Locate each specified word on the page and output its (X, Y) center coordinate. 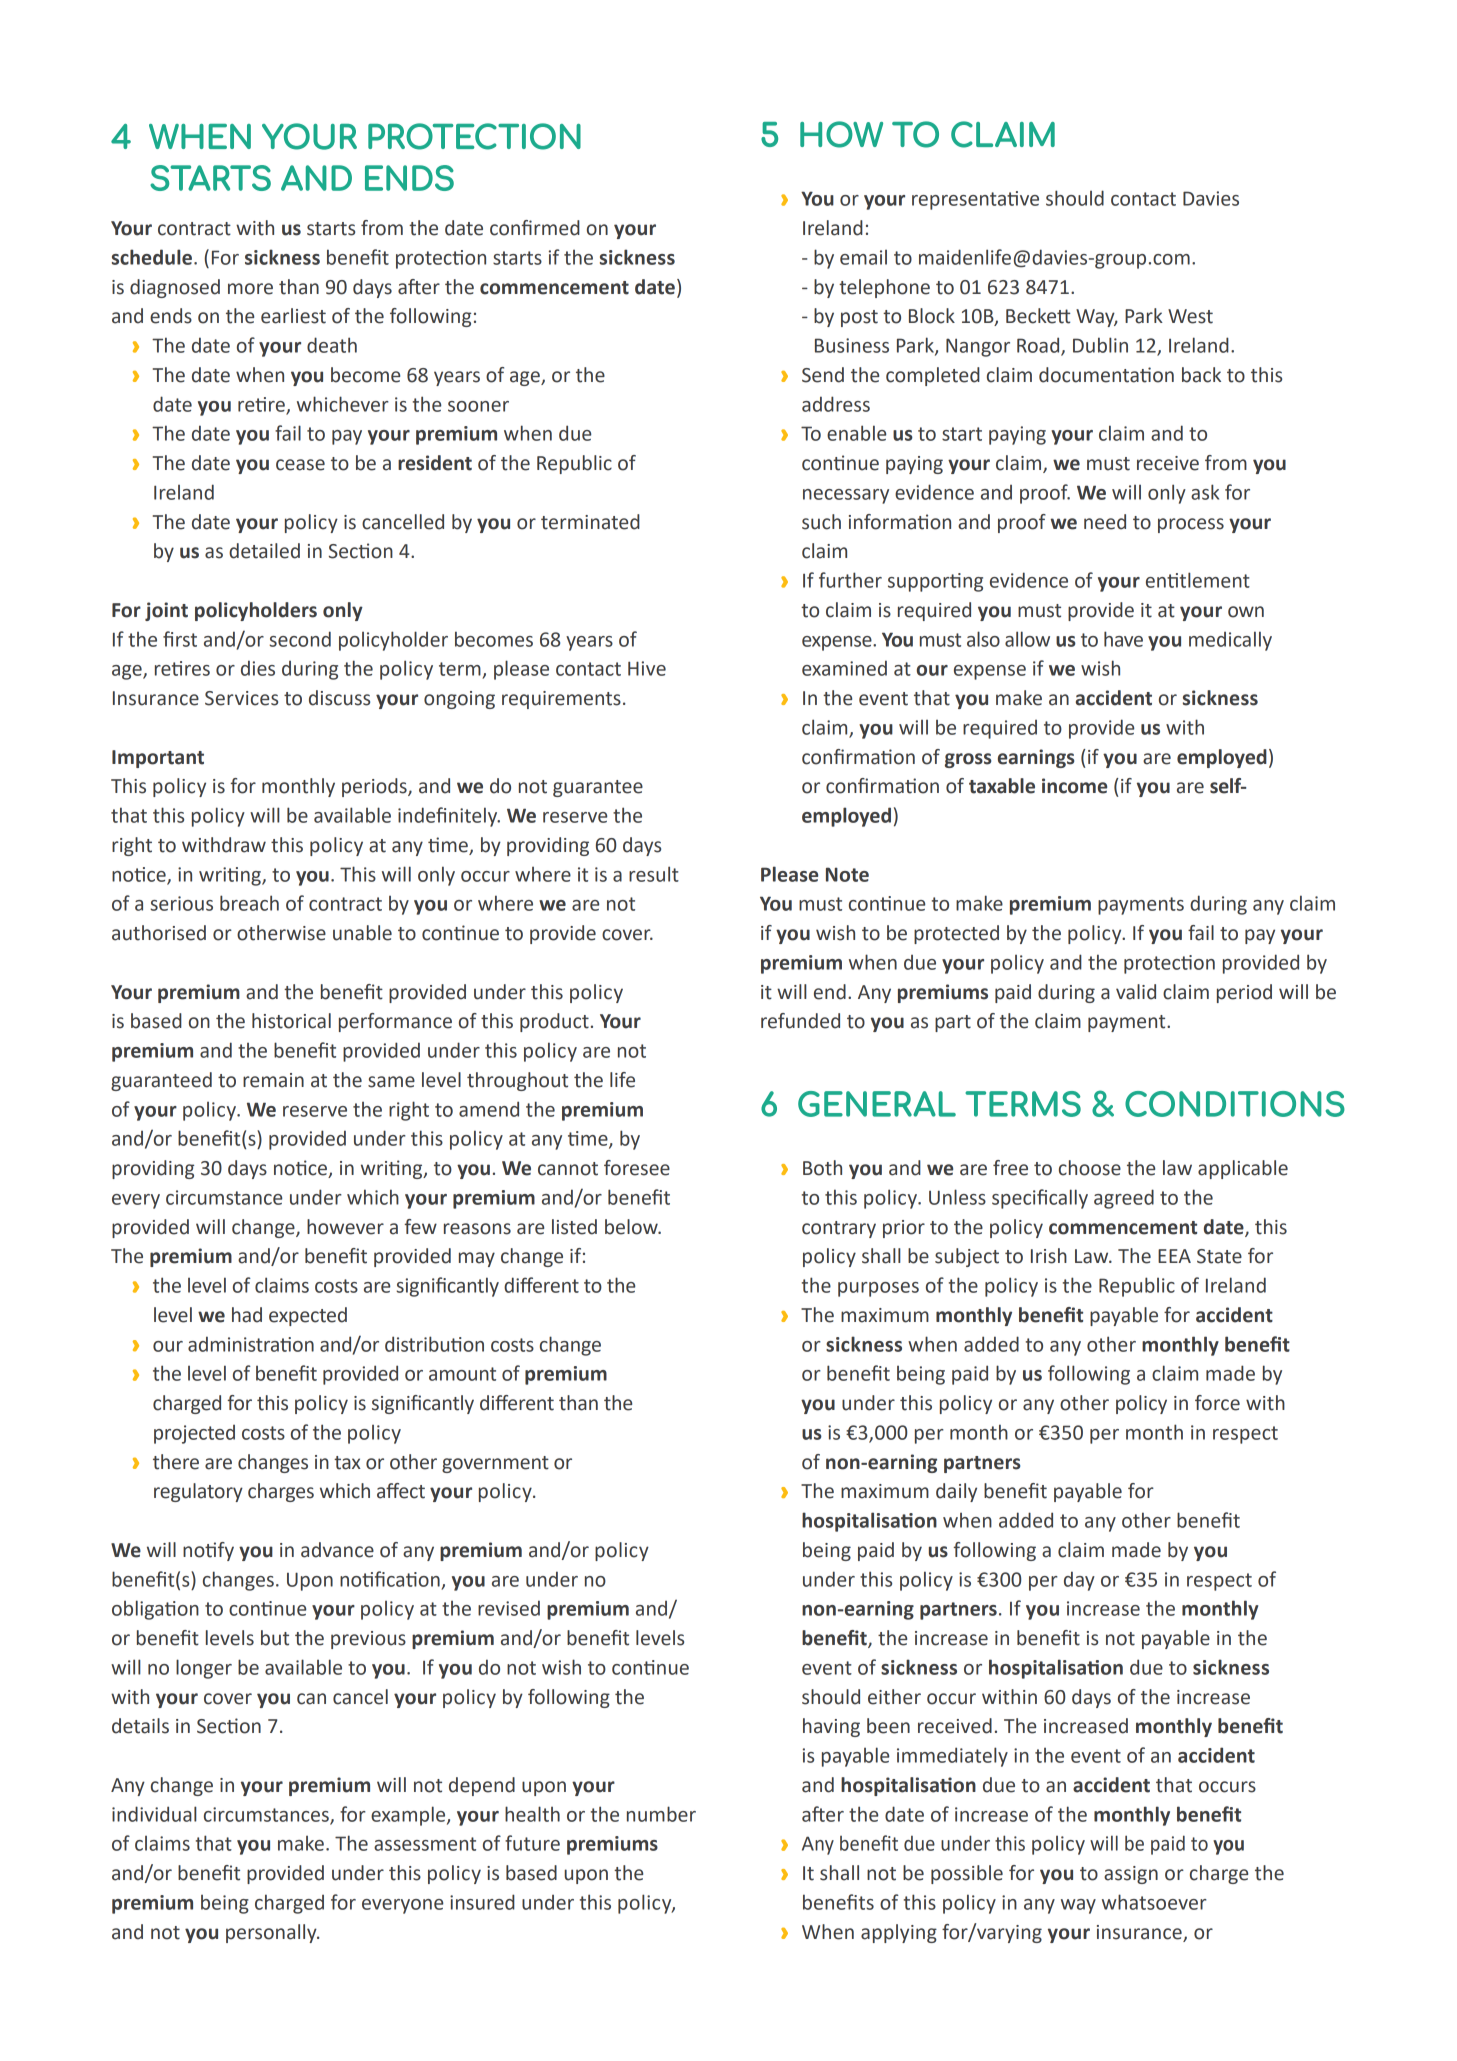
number (661, 1814)
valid (1136, 992)
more (250, 289)
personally (272, 1933)
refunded (800, 1021)
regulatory (198, 1492)
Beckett (1038, 316)
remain (273, 1080)
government (495, 1464)
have (1123, 639)
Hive (647, 668)
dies (258, 668)
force (1217, 1403)
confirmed (535, 228)
